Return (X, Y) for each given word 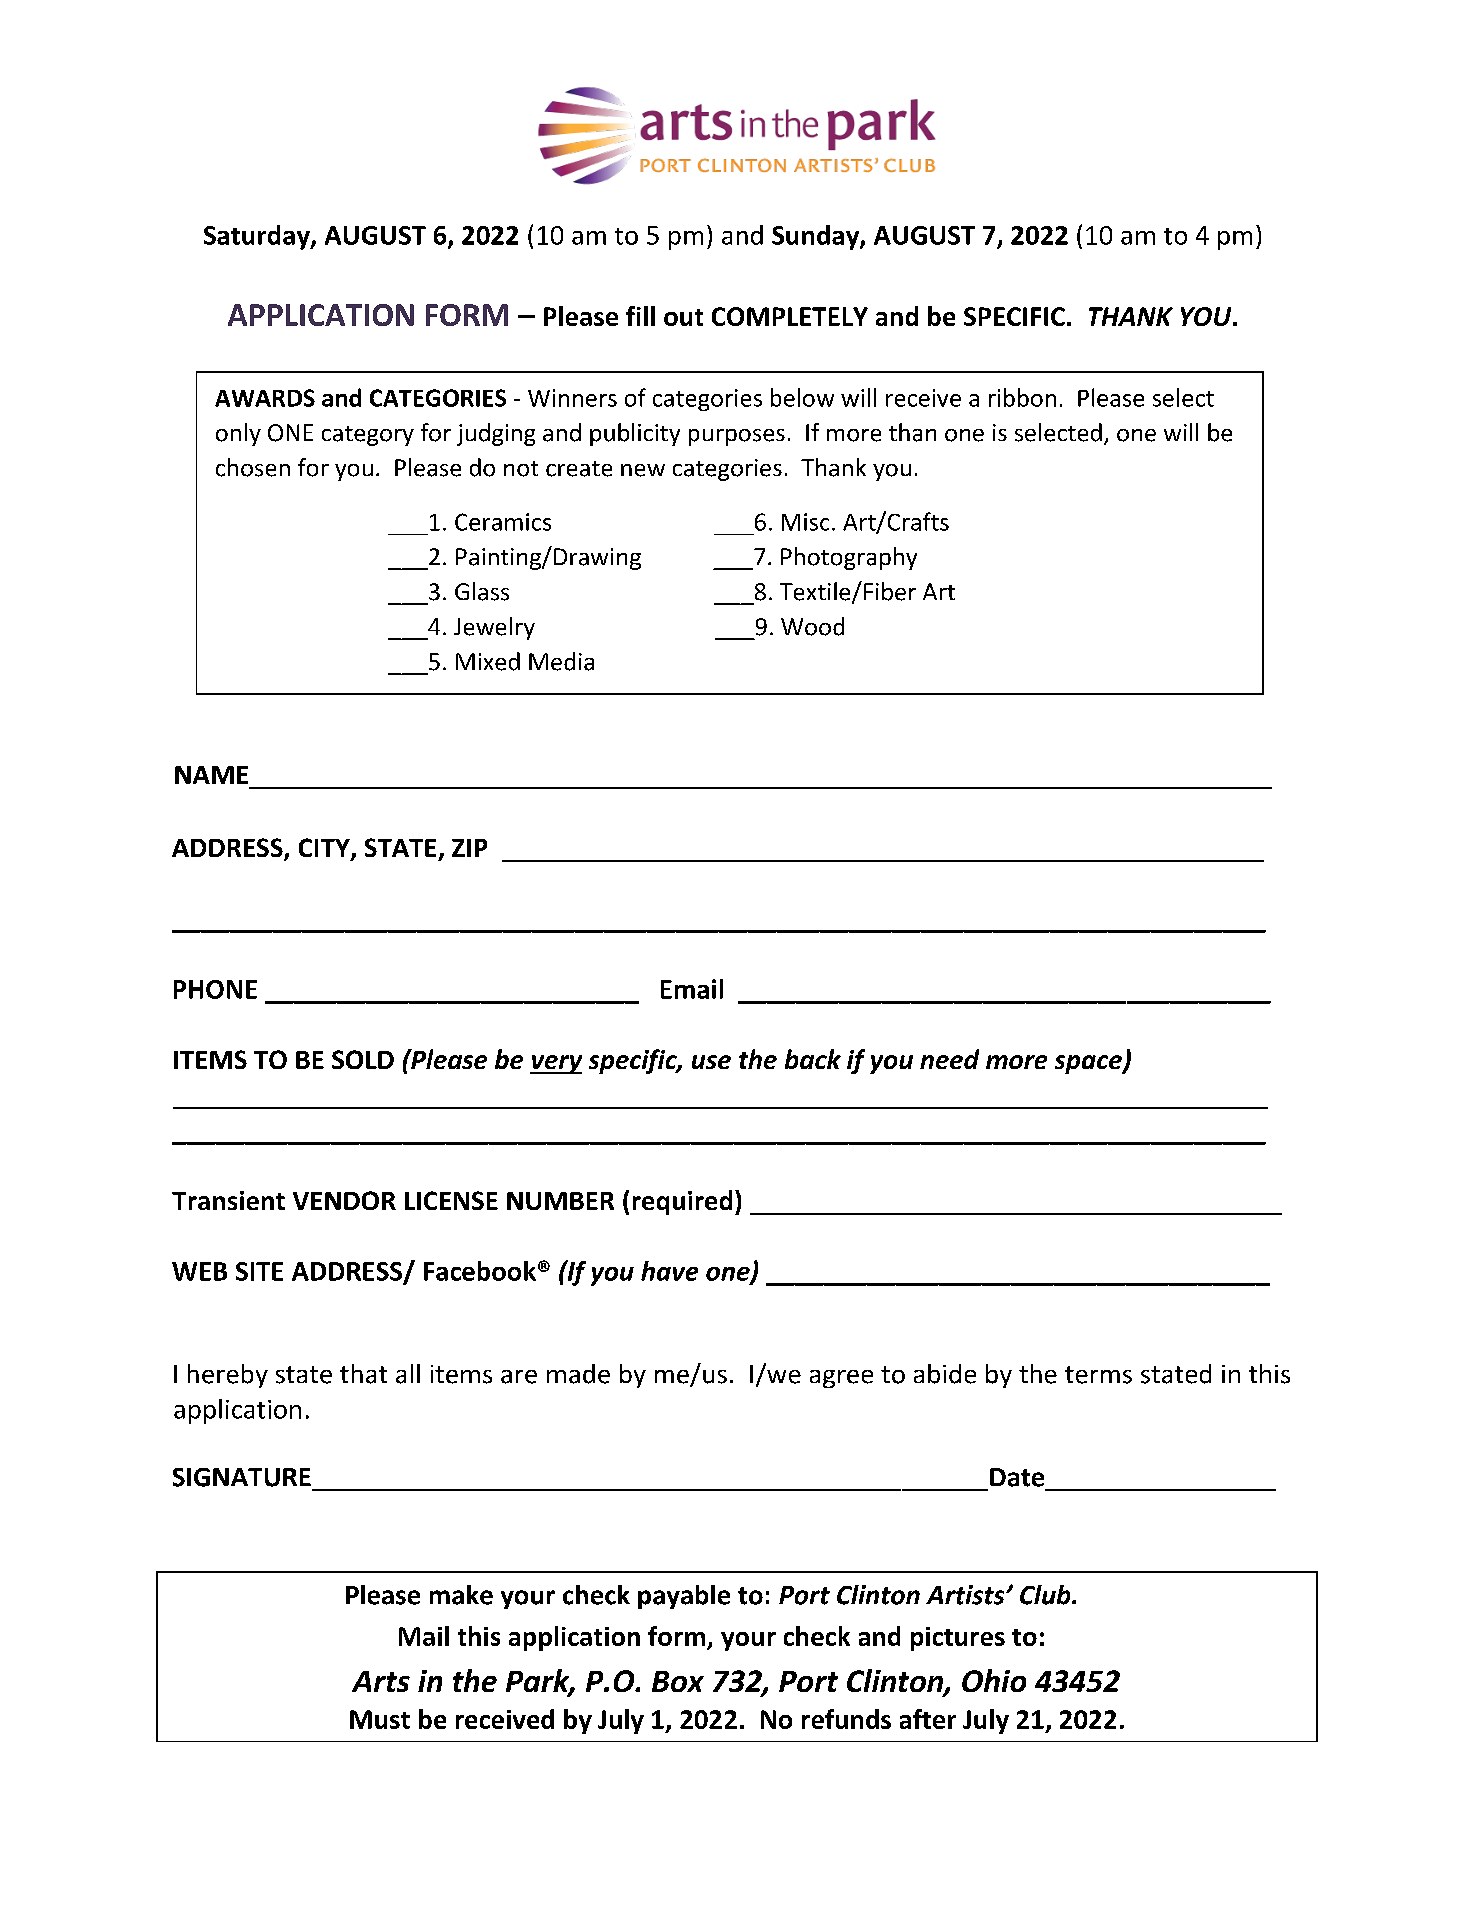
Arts (381, 1681)
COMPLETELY (790, 316)
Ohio (994, 1680)
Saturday (258, 237)
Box (678, 1681)
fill (640, 316)
